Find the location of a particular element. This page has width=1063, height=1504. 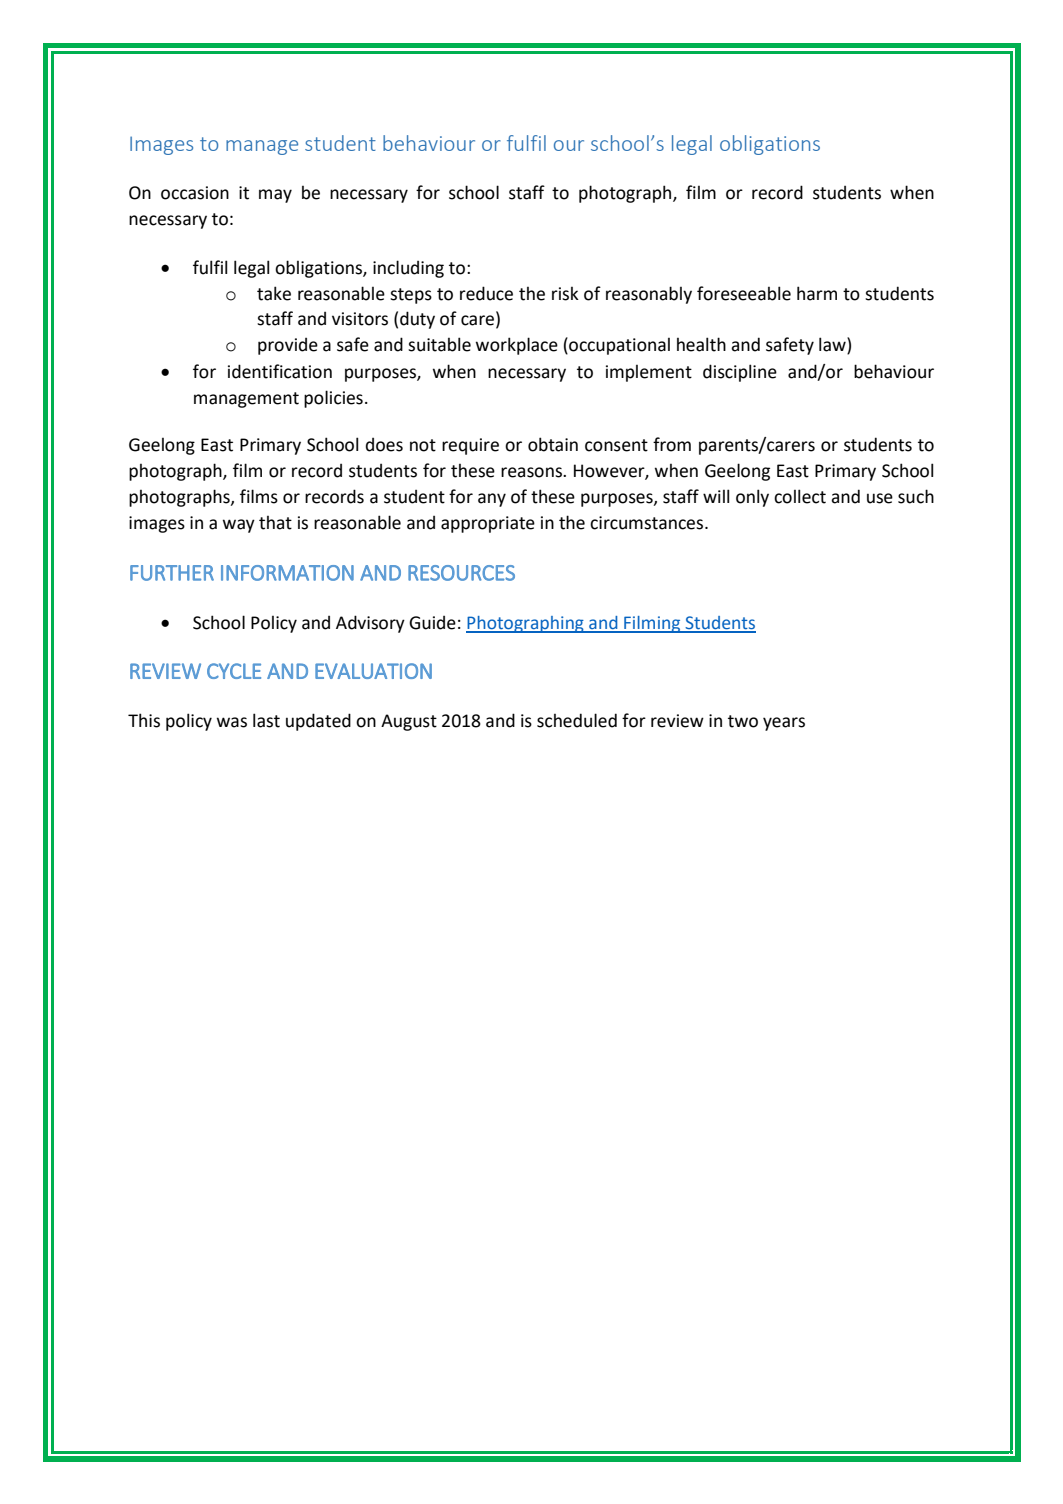

reasons is located at coordinates (532, 472).
